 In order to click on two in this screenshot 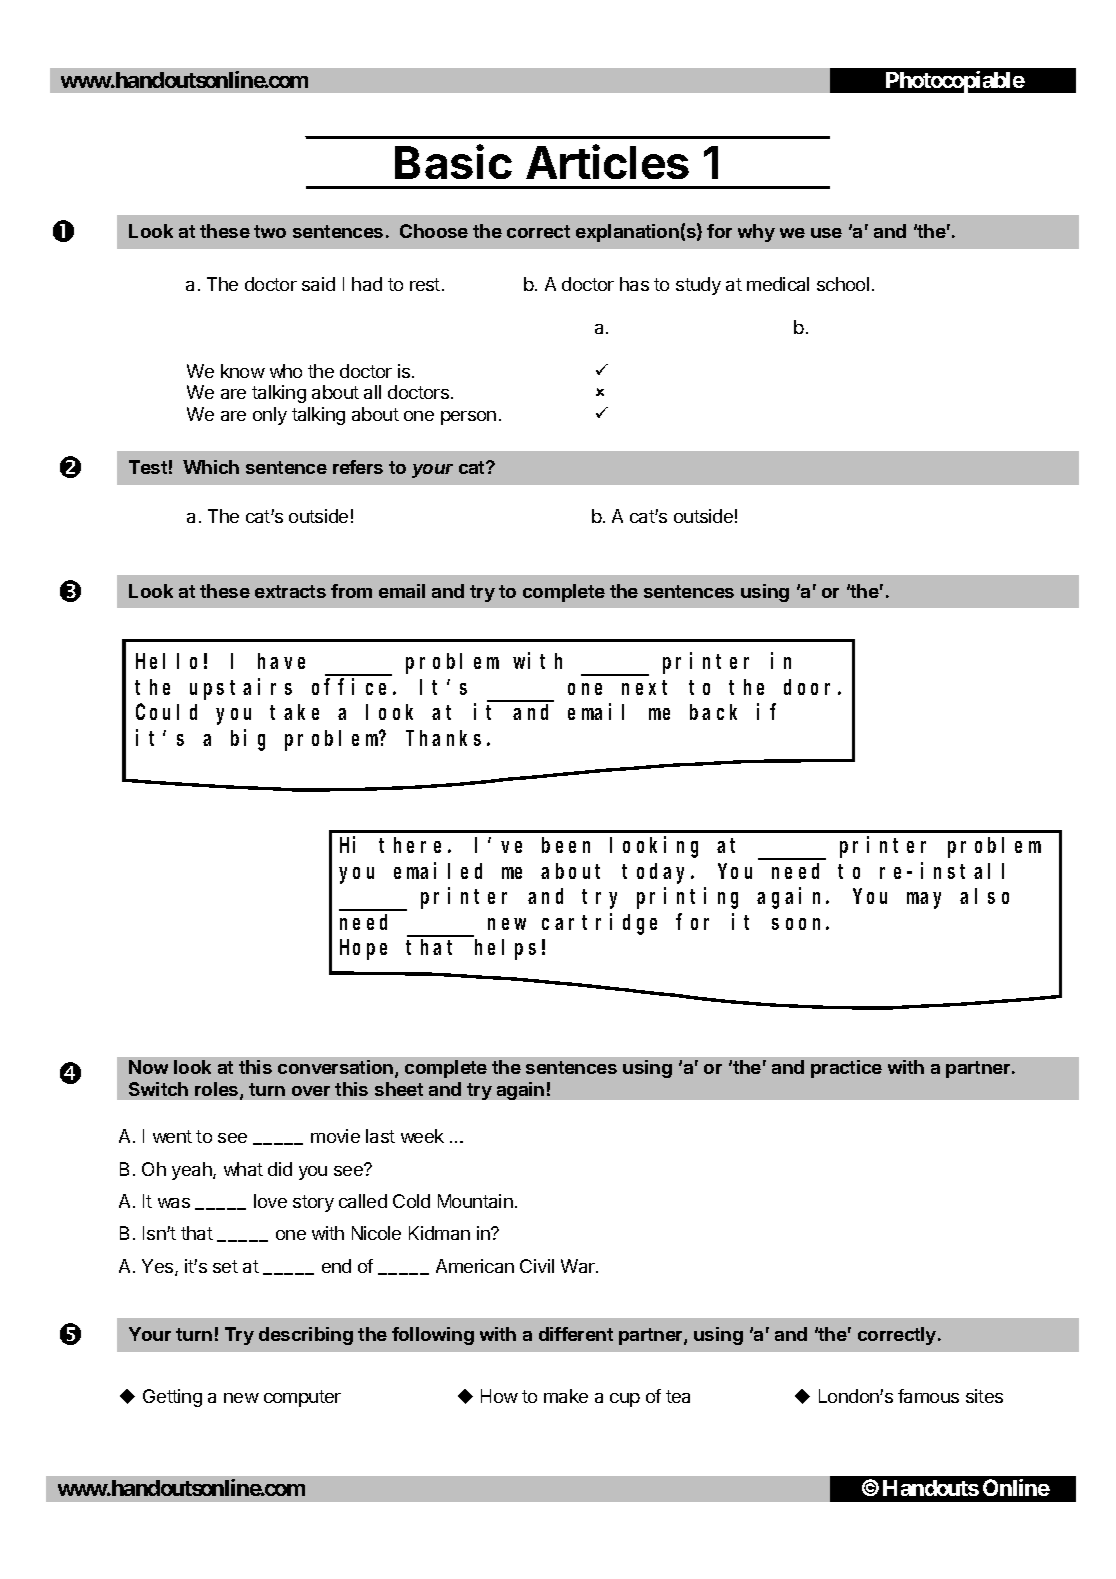, I will do `click(270, 231)`.
